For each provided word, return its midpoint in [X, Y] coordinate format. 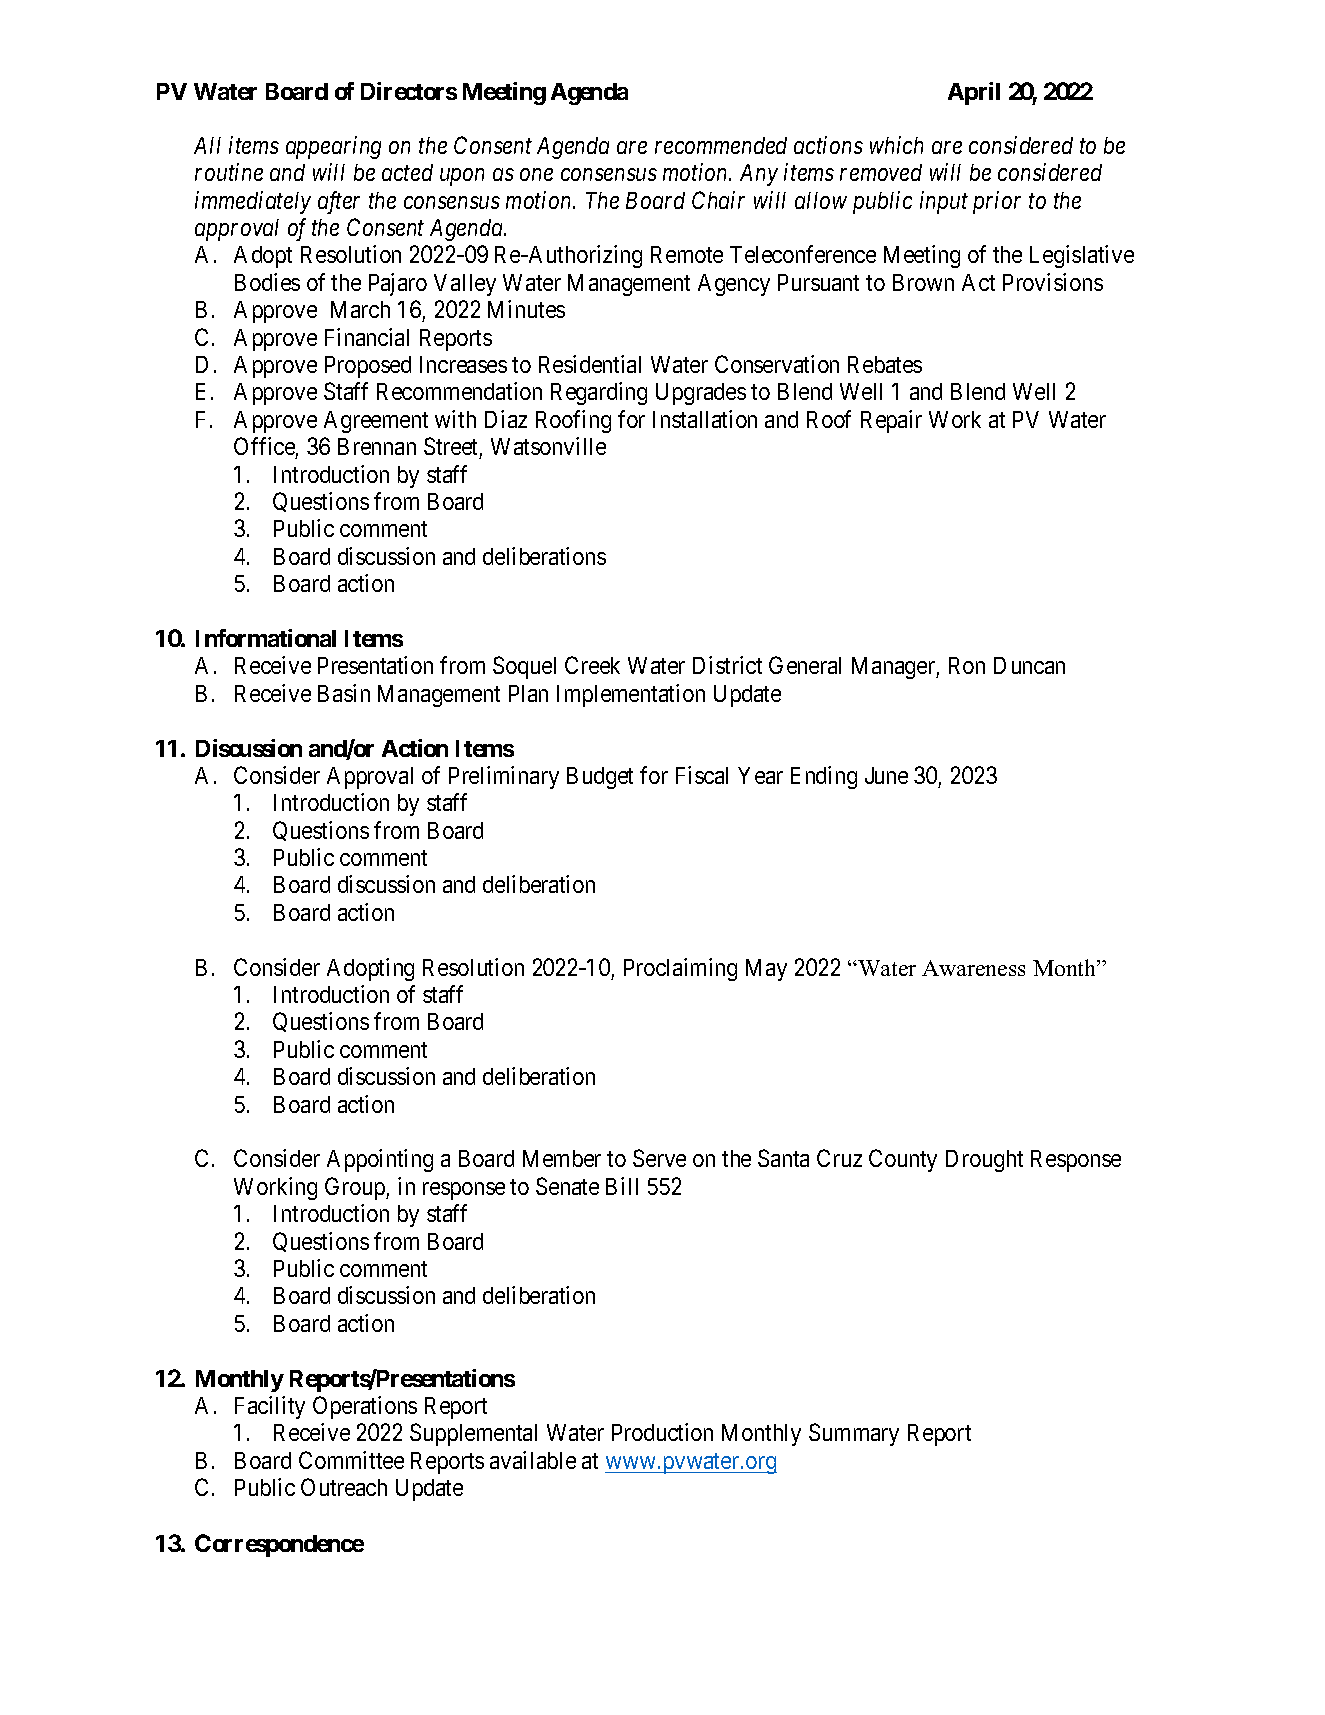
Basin [344, 693]
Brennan [377, 446]
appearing [333, 147]
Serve [659, 1158]
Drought [984, 1161]
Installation [705, 419]
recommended [721, 145]
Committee [351, 1460]
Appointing [380, 1160]
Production [662, 1432]
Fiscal [702, 775]
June [886, 775]
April [974, 93]
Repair [891, 421]
